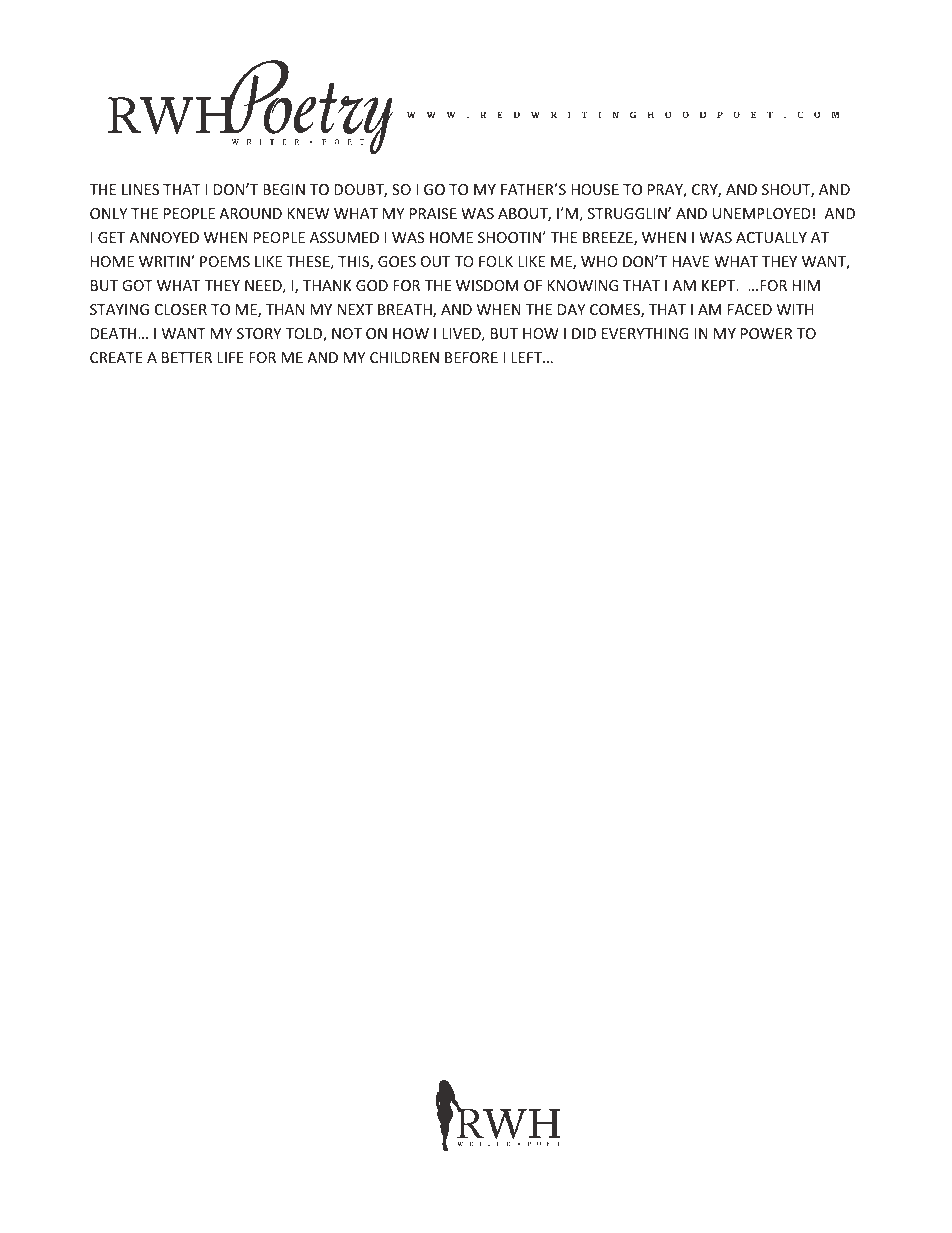 The image size is (952, 1233). Describe the element at coordinates (595, 189) in the screenshot. I see `HOUSE` at that location.
